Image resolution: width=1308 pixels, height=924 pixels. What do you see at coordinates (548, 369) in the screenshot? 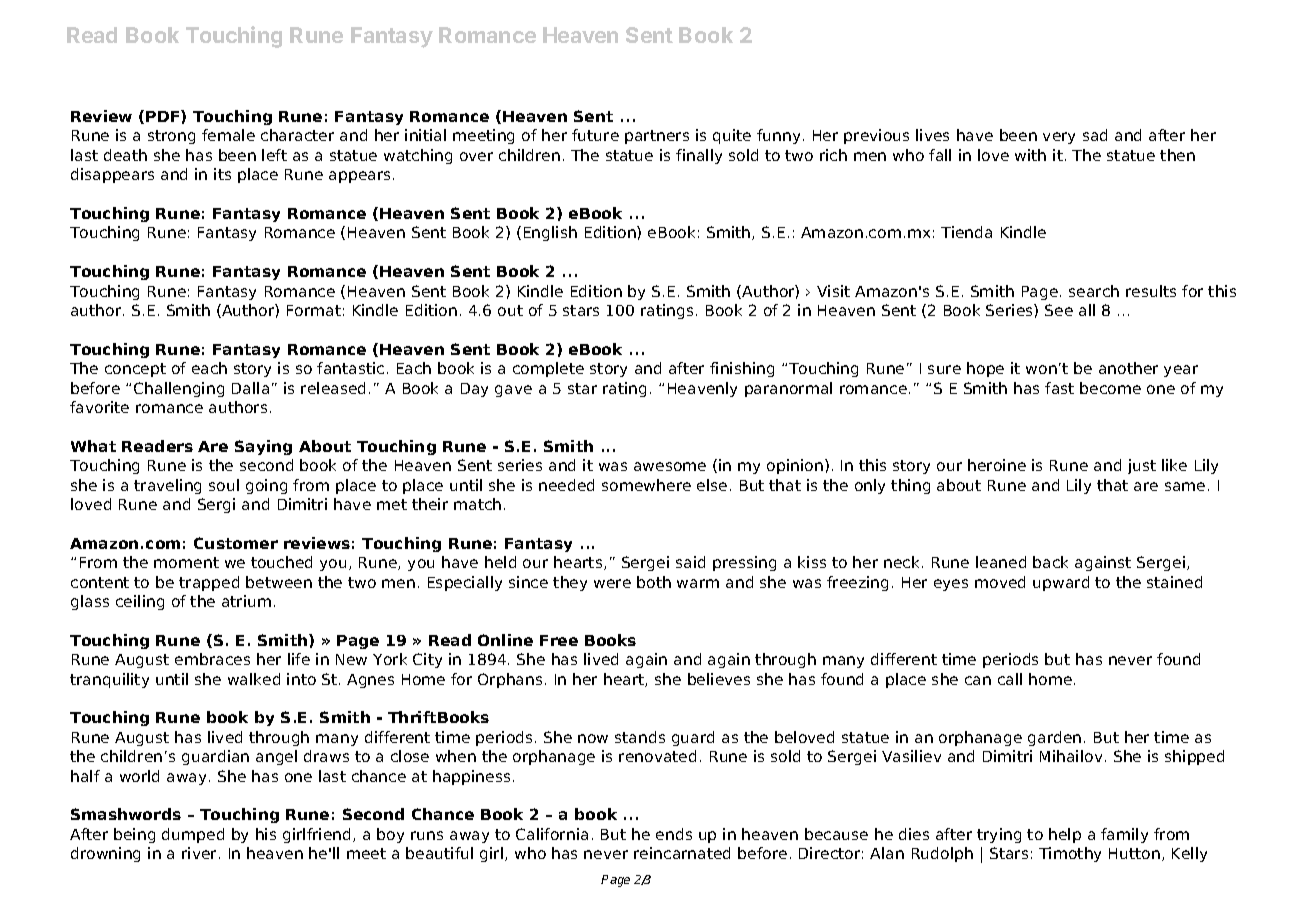
I see `complete` at bounding box center [548, 369].
